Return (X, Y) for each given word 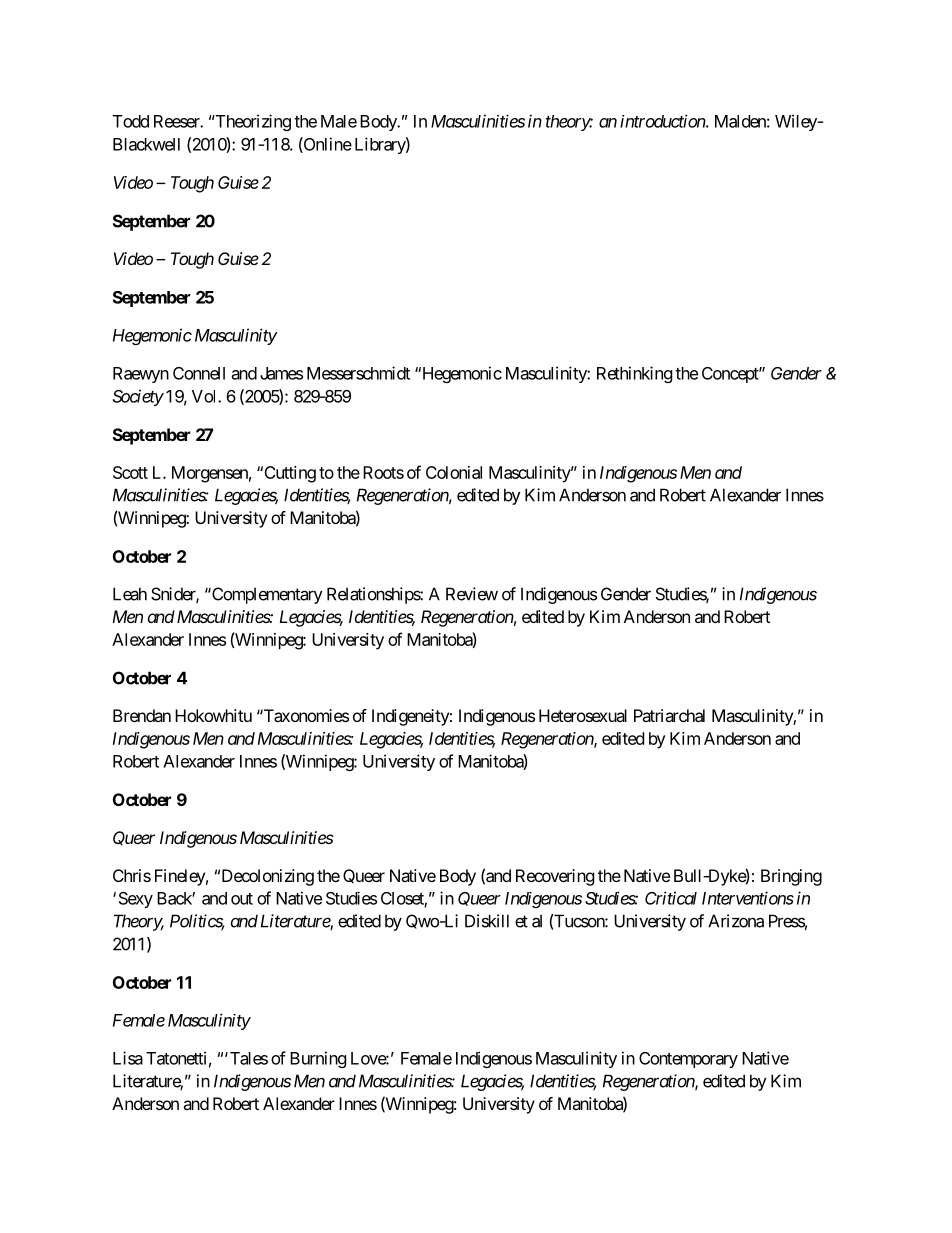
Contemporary (688, 1060)
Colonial (454, 472)
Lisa (128, 1058)
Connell (199, 373)
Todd (131, 121)
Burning (318, 1059)
